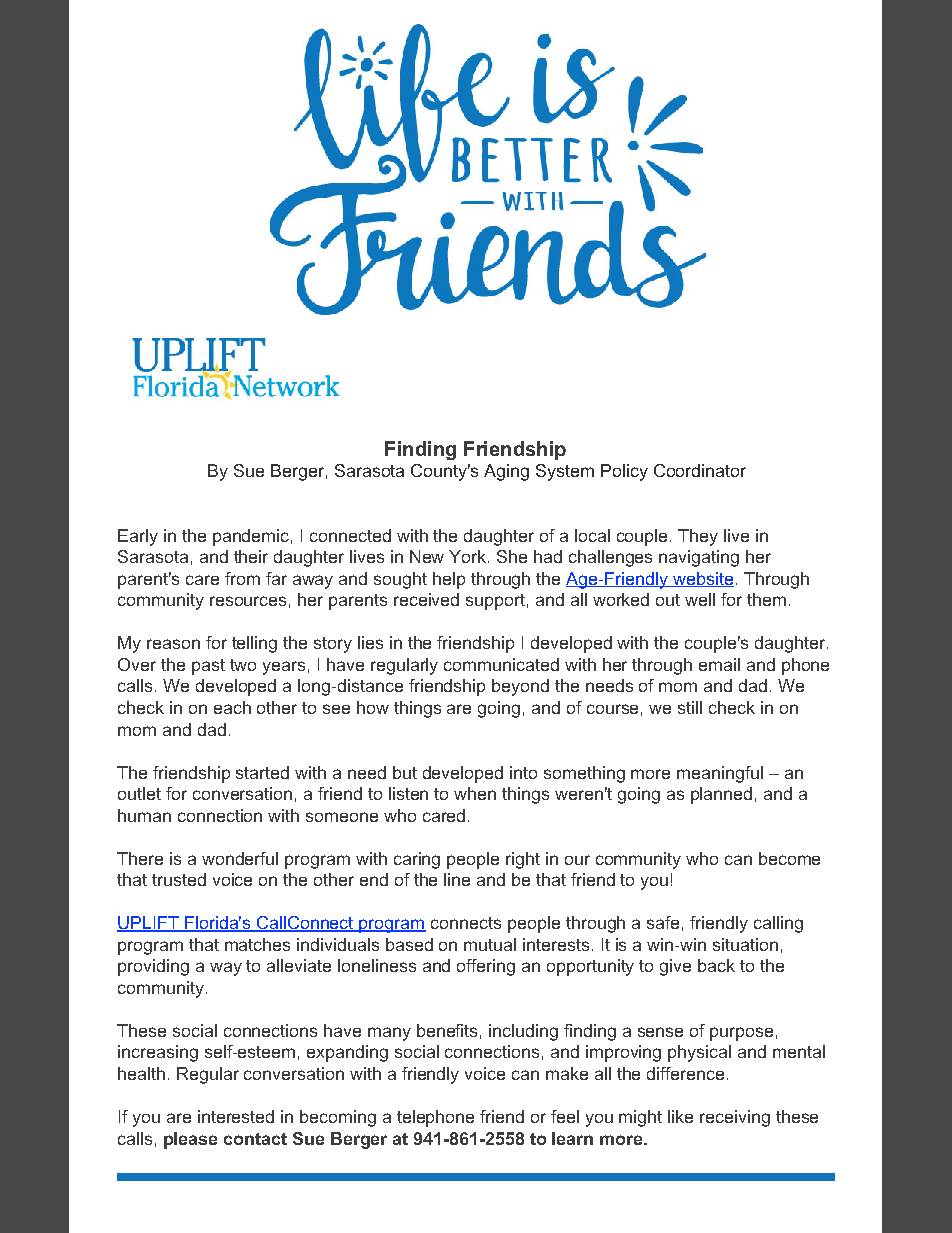  What do you see at coordinates (721, 795) in the document?
I see `planned` at bounding box center [721, 795].
